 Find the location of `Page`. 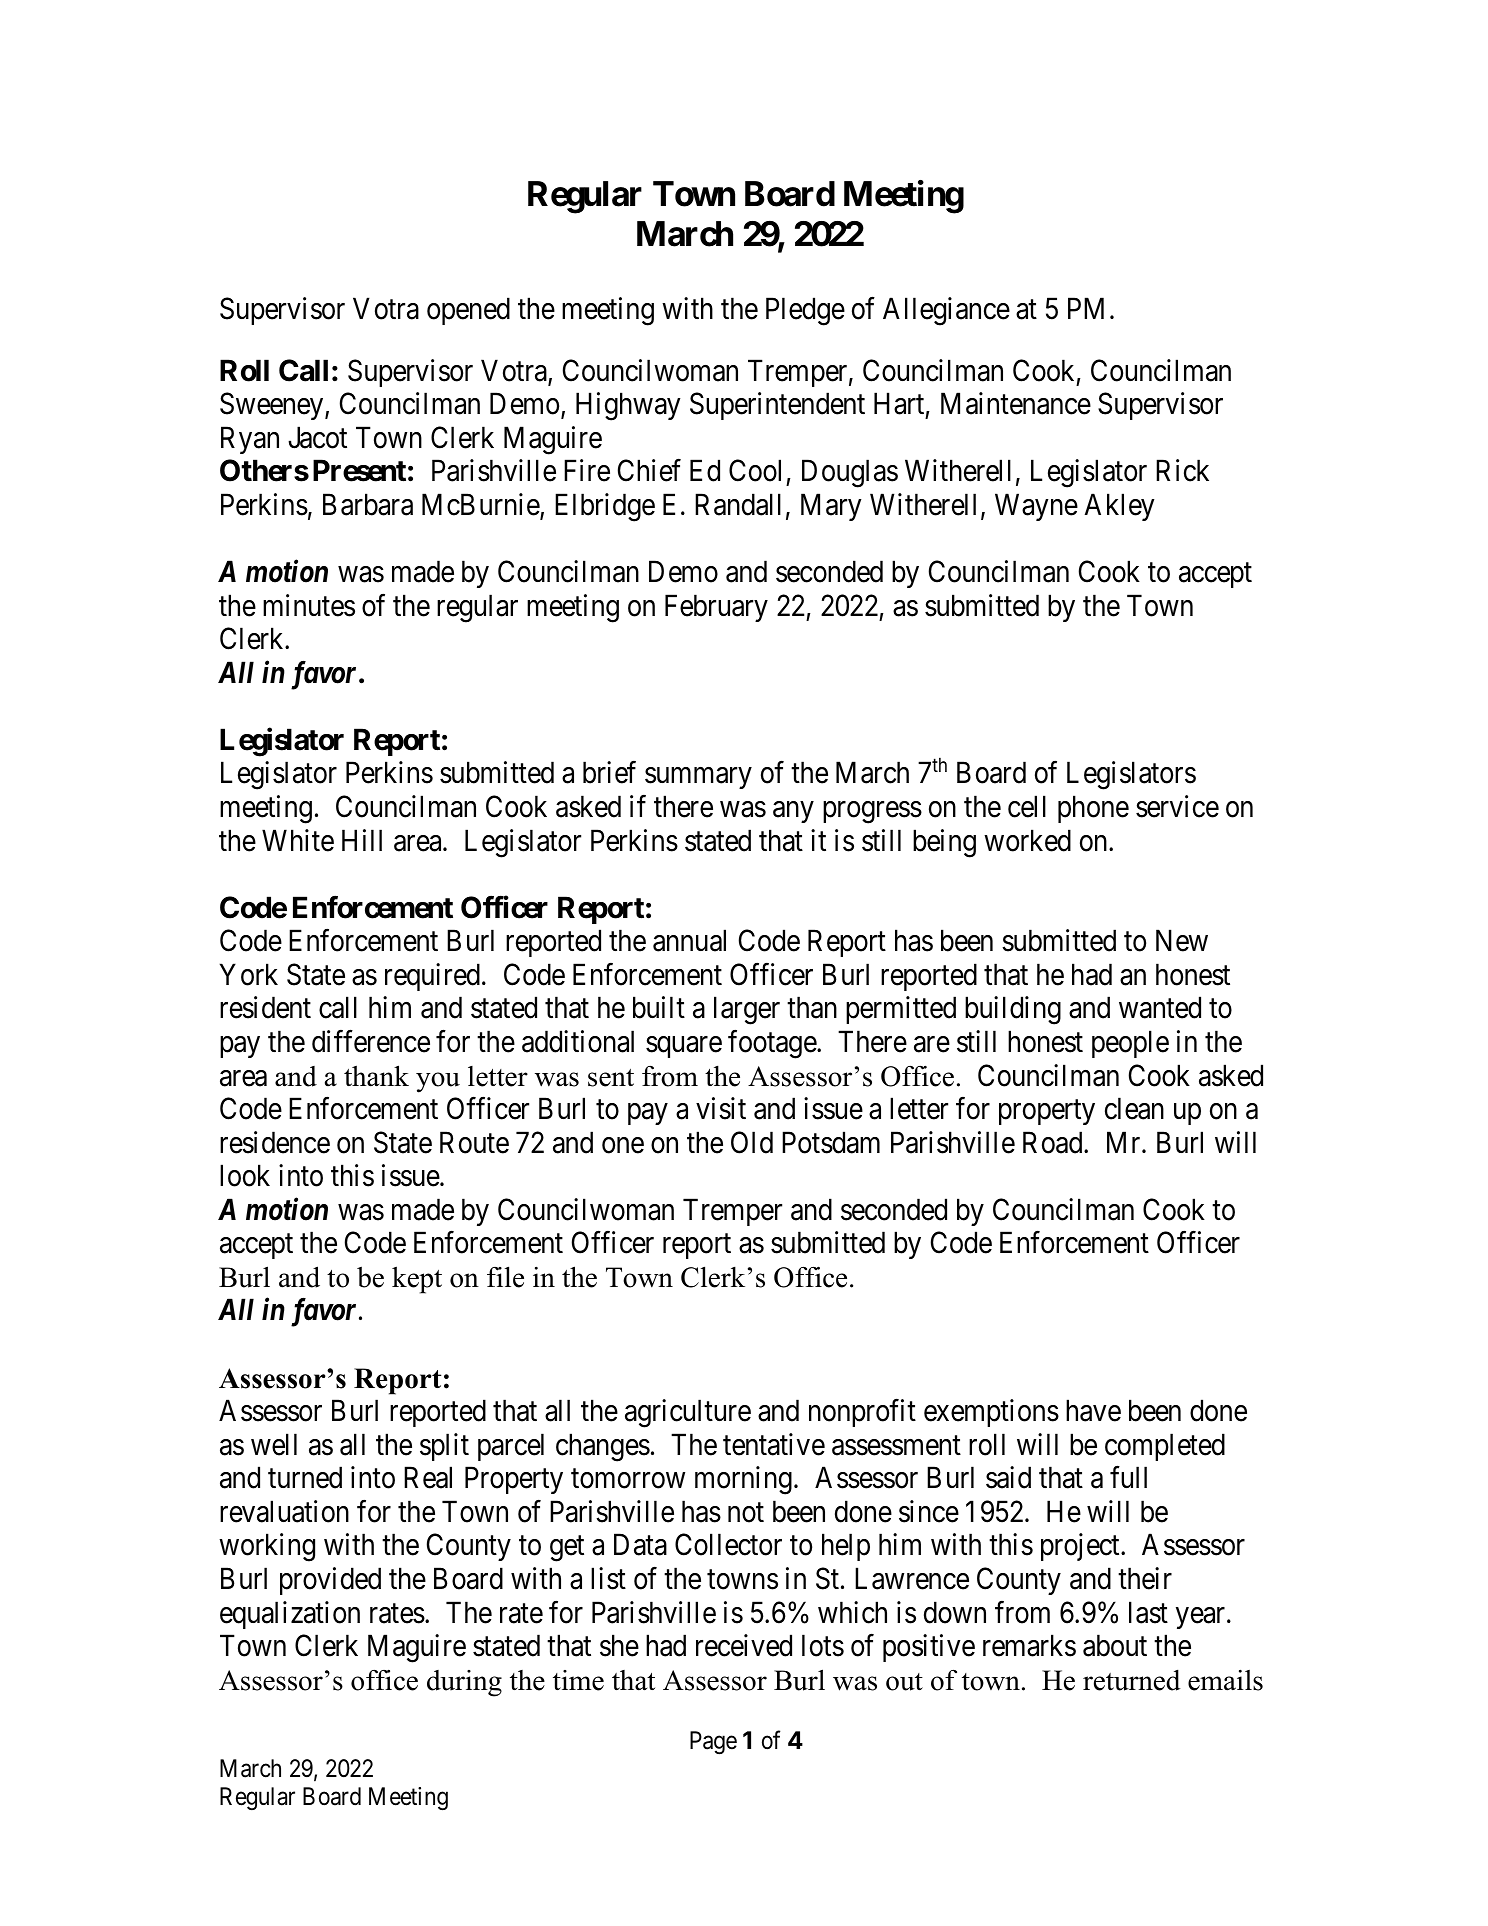

Page is located at coordinates (713, 1743).
